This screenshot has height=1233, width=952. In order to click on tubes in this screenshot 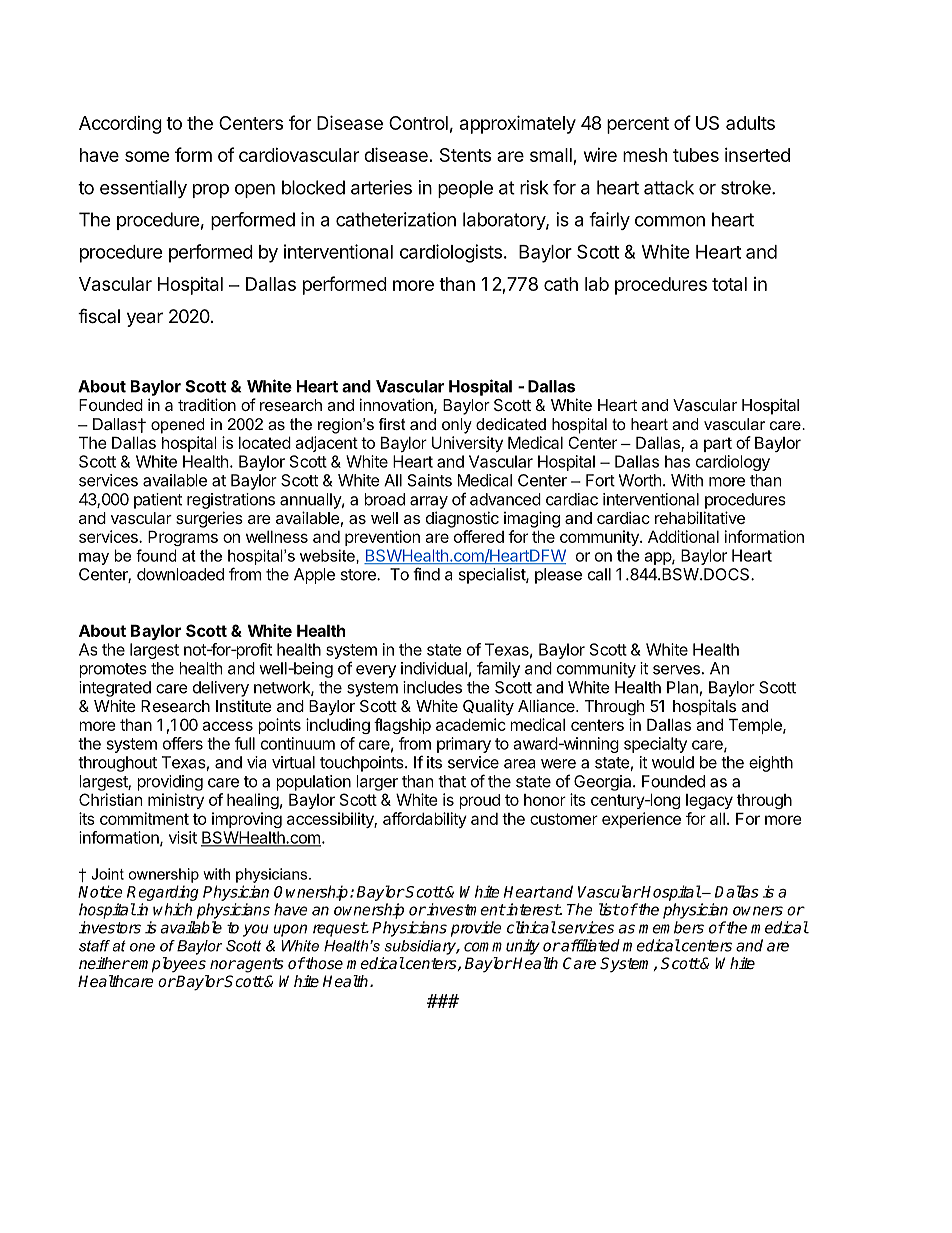, I will do `click(696, 155)`.
